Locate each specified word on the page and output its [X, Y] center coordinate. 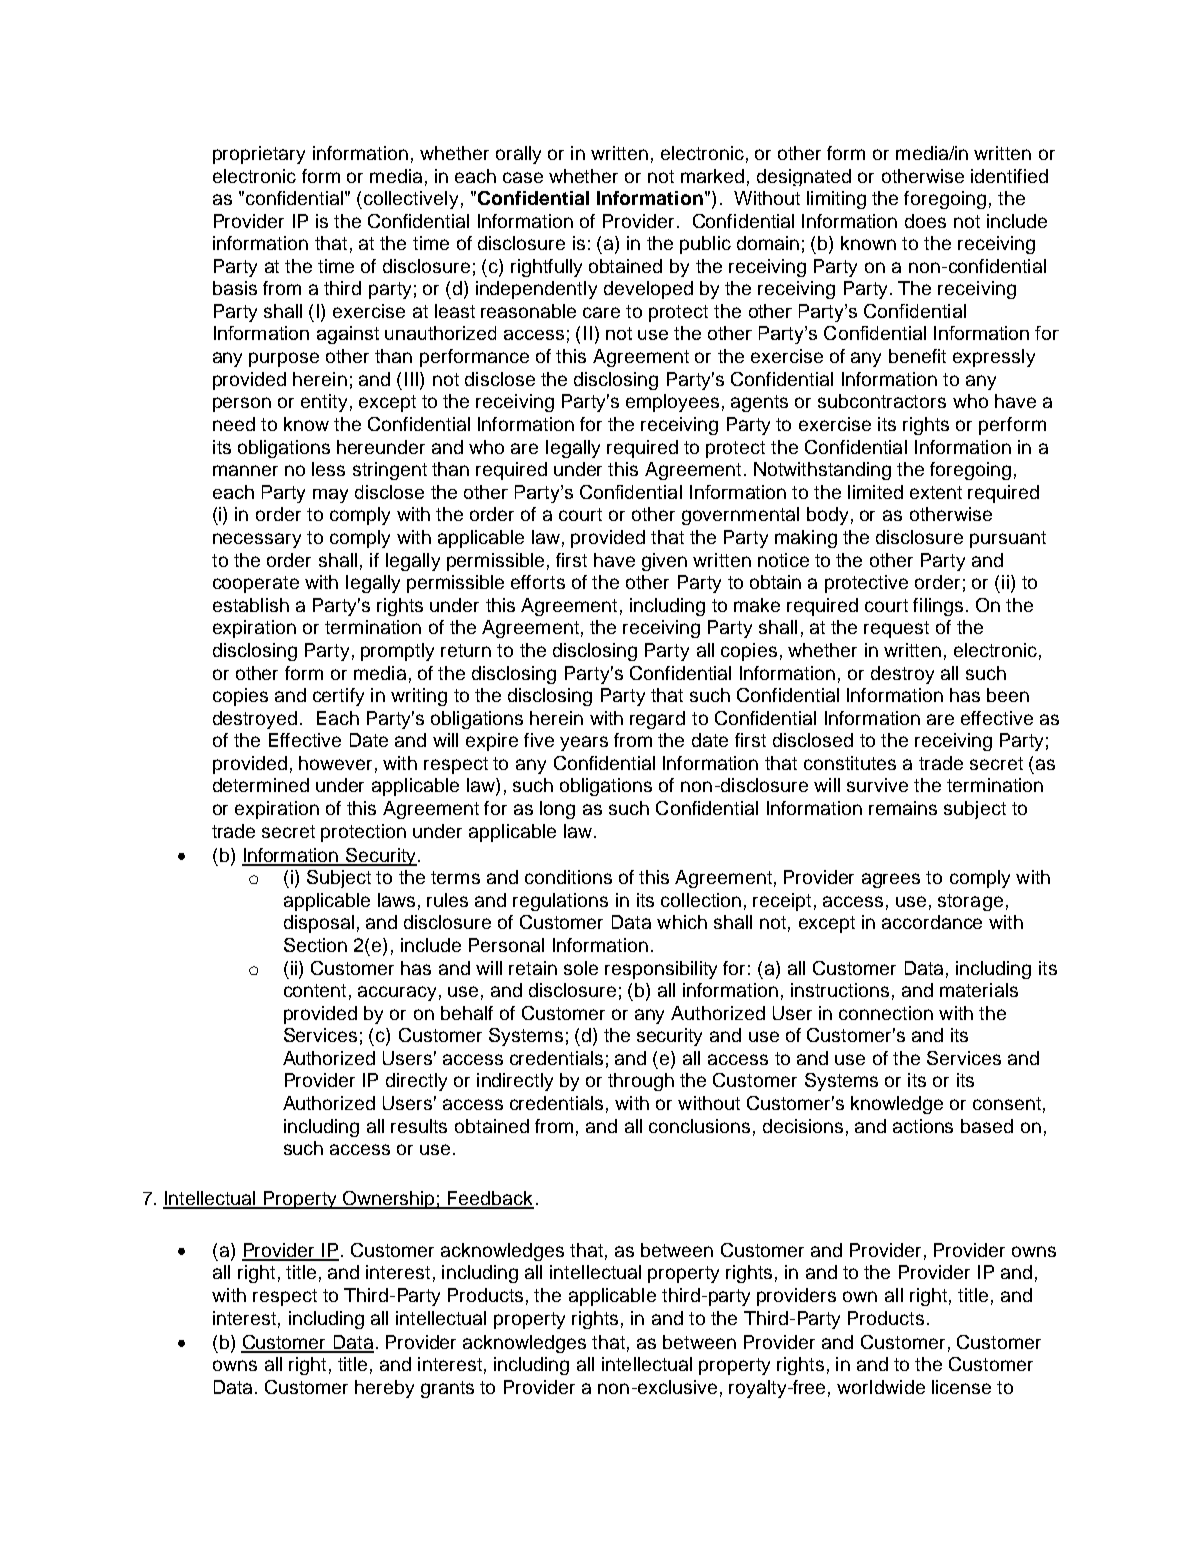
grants [447, 1389]
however [335, 763]
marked [712, 176]
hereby [384, 1389]
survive [877, 785]
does [925, 221]
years [584, 743]
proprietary [259, 155]
